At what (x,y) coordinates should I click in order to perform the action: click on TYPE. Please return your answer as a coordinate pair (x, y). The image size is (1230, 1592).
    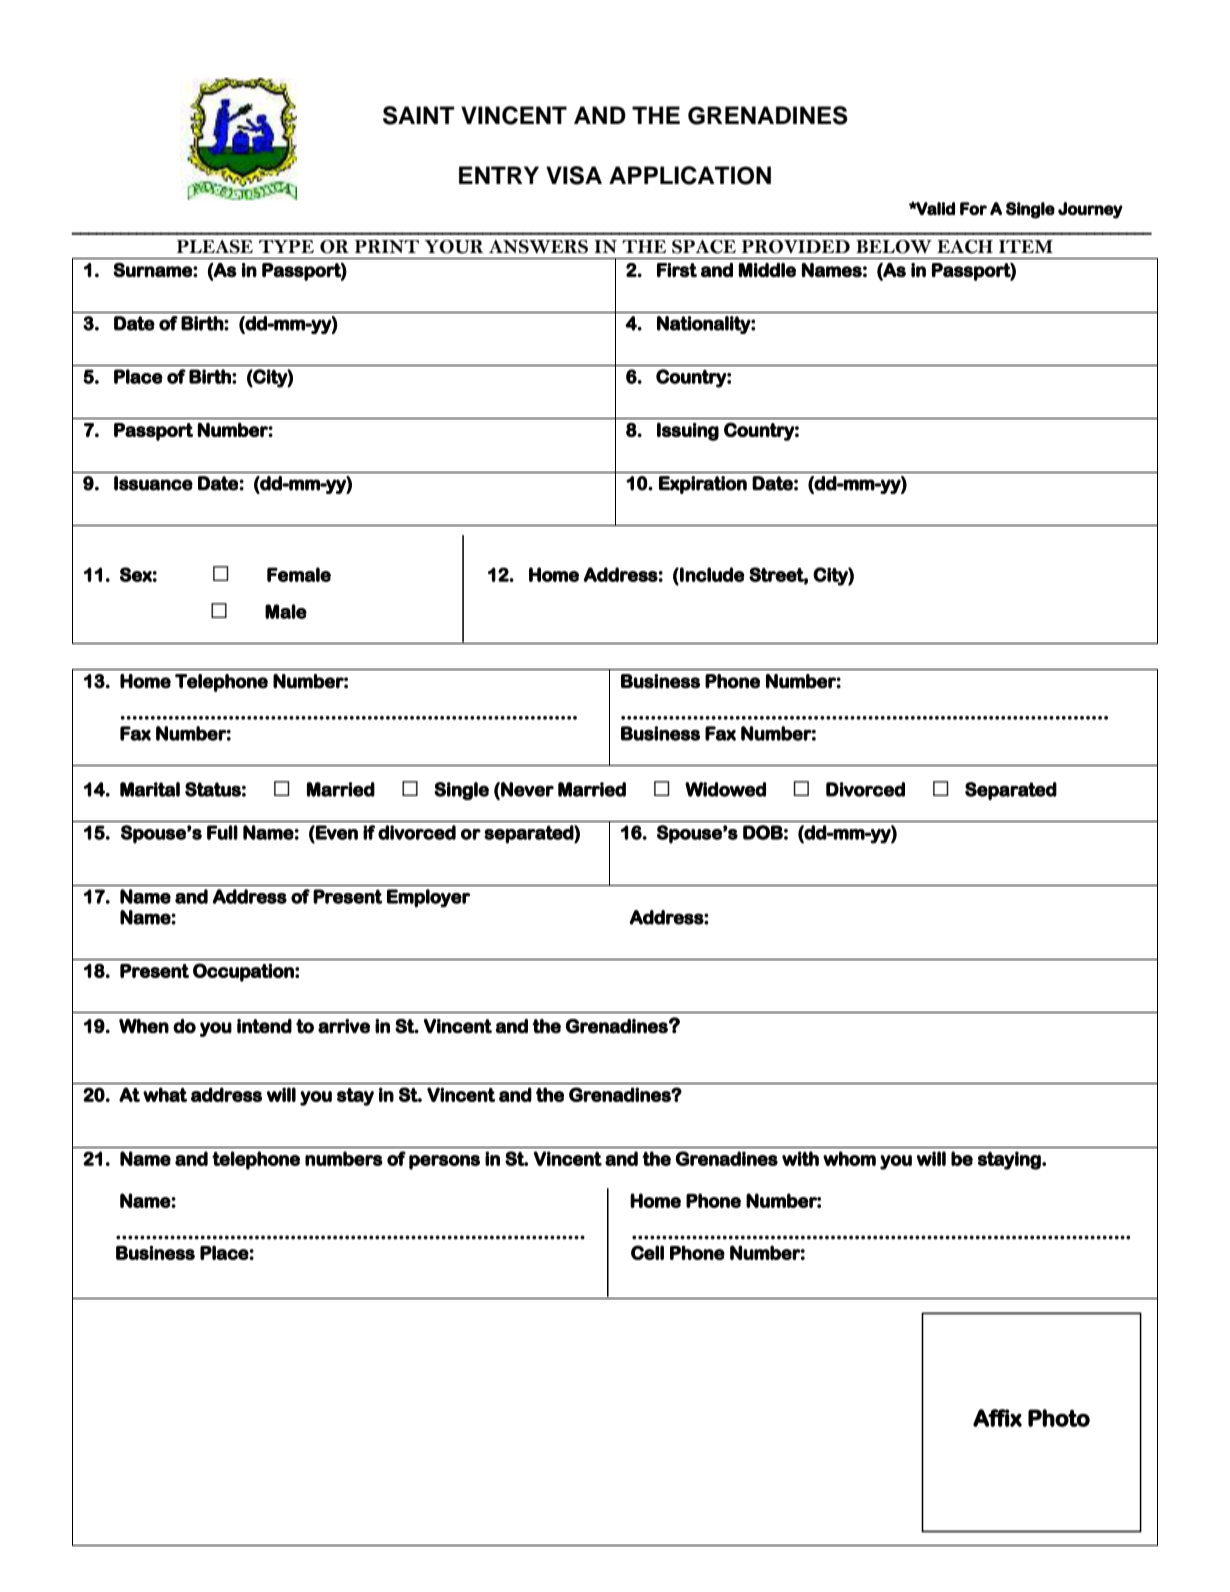
    Looking at the image, I should click on (286, 246).
